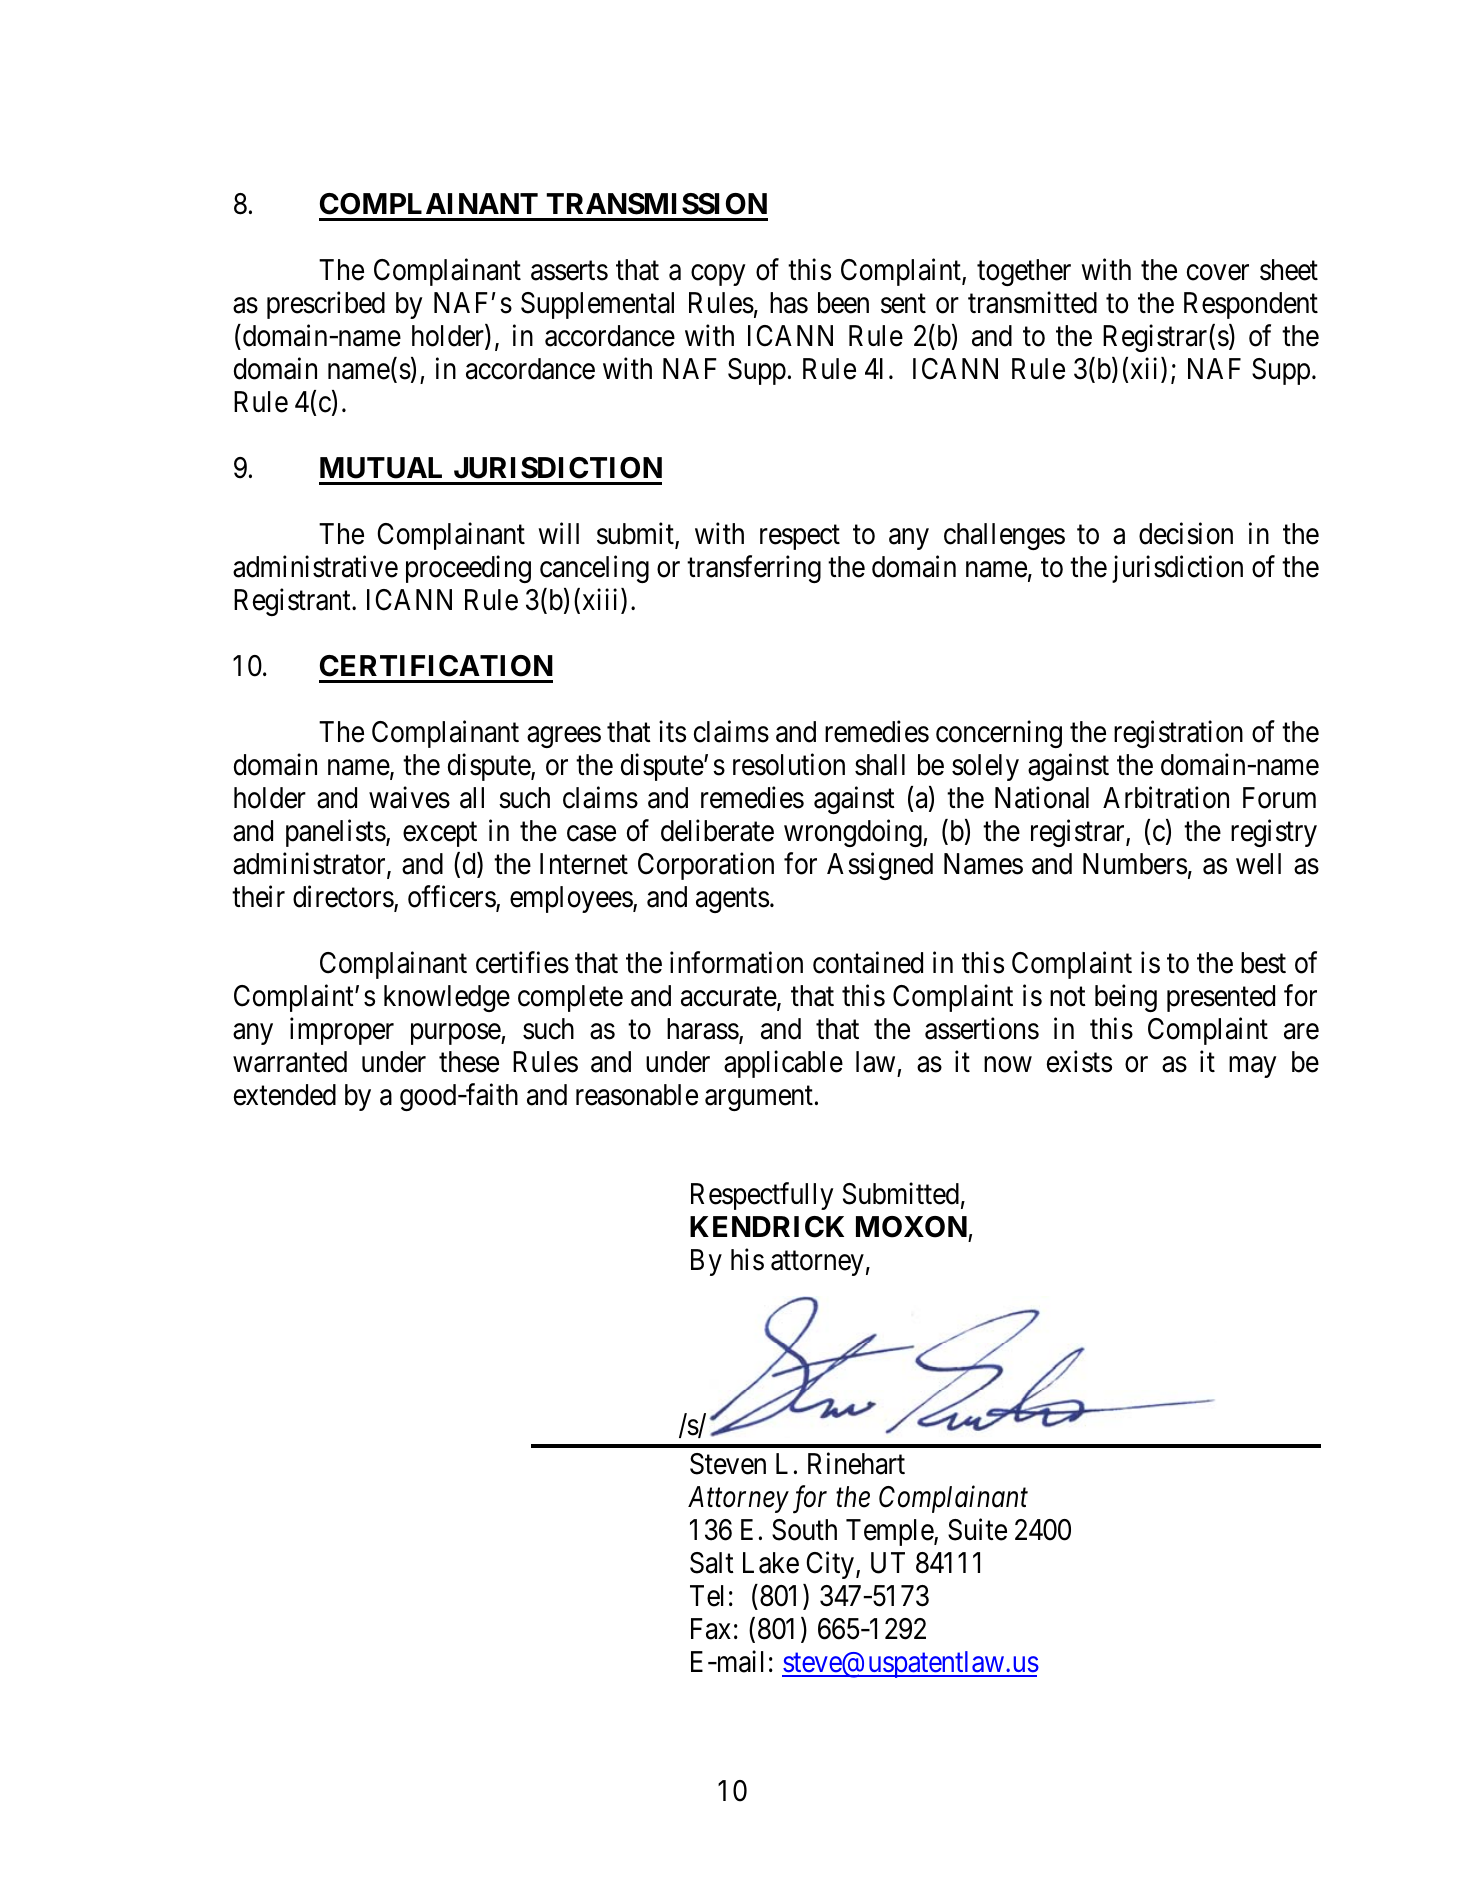 The width and height of the document is (1464, 1894). Describe the element at coordinates (843, 303) in the document. I see `been` at that location.
